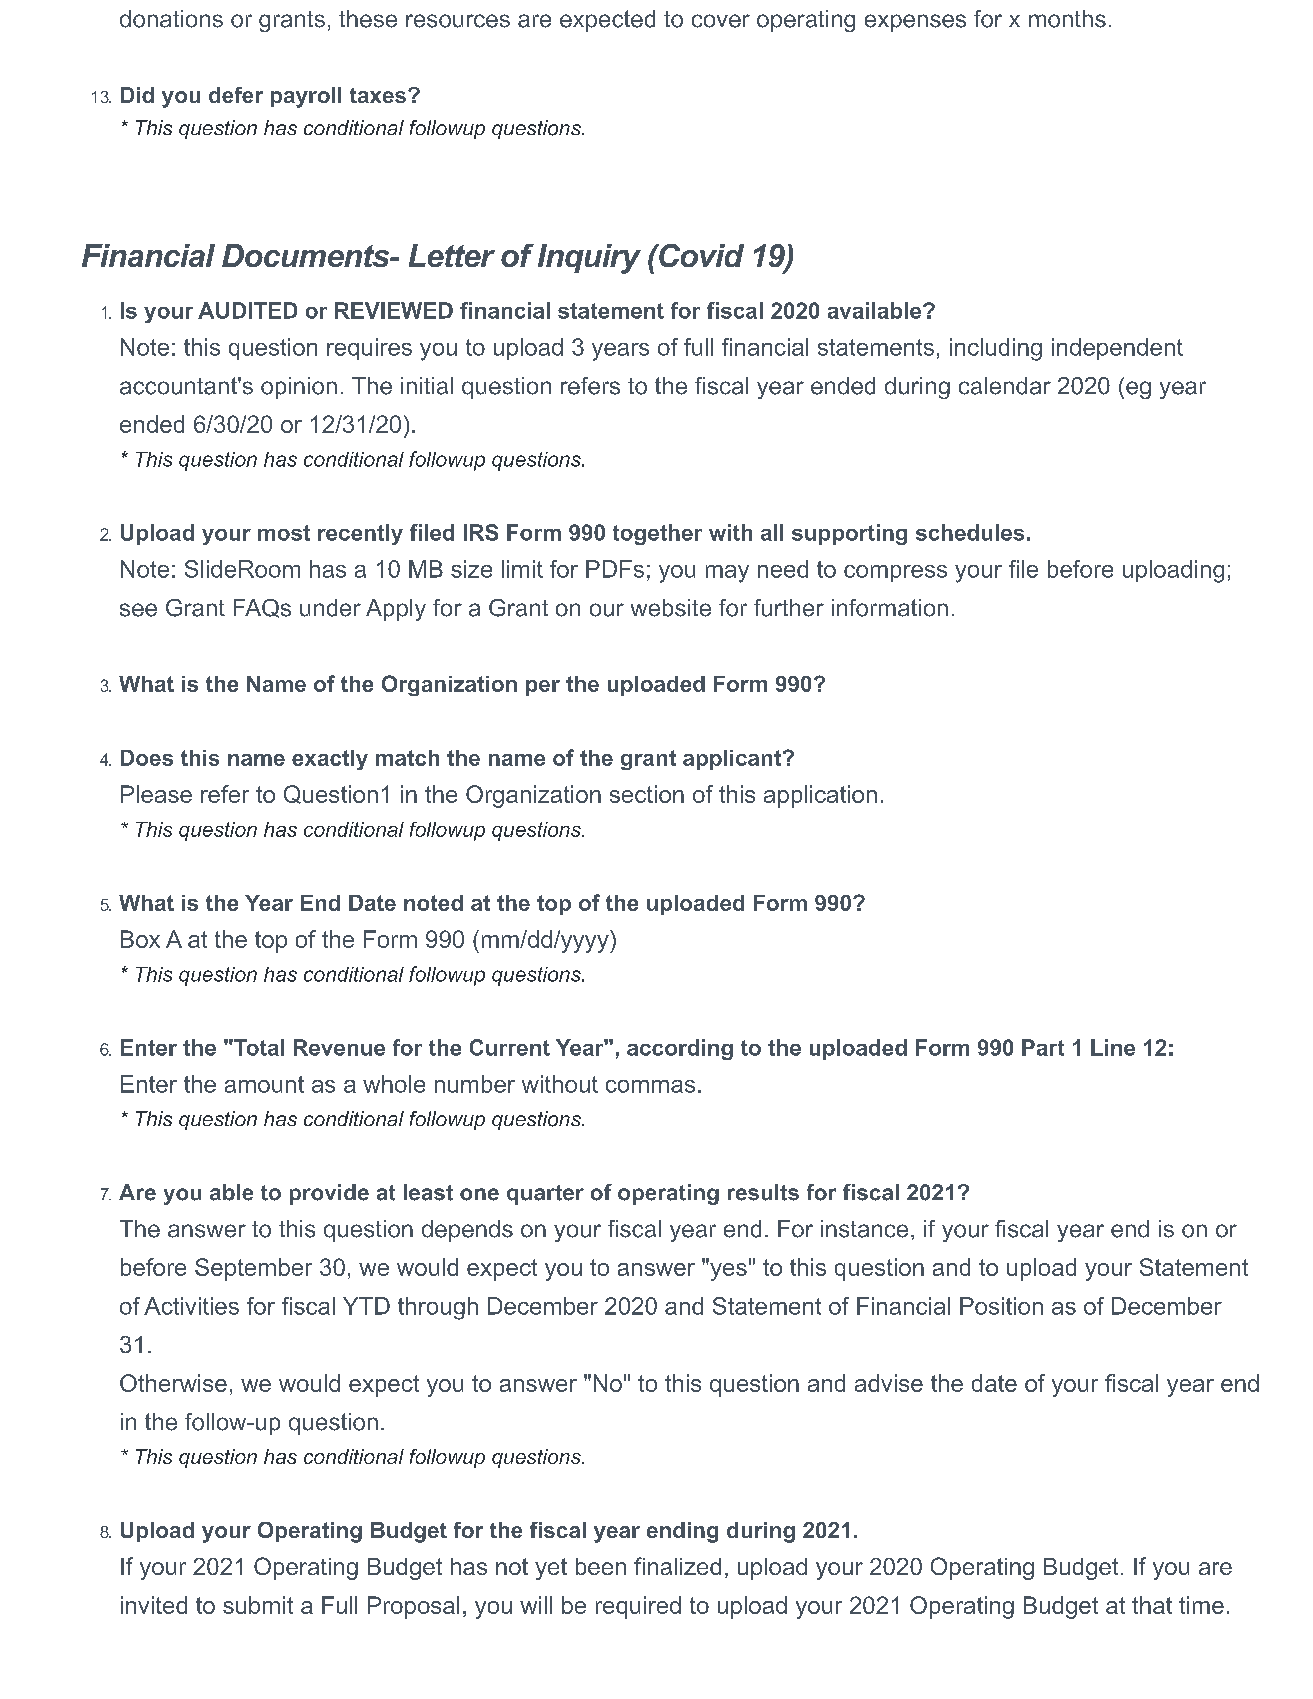 Image resolution: width=1313 pixels, height=1699 pixels. Describe the element at coordinates (677, 1566) in the screenshot. I see `finalized` at that location.
